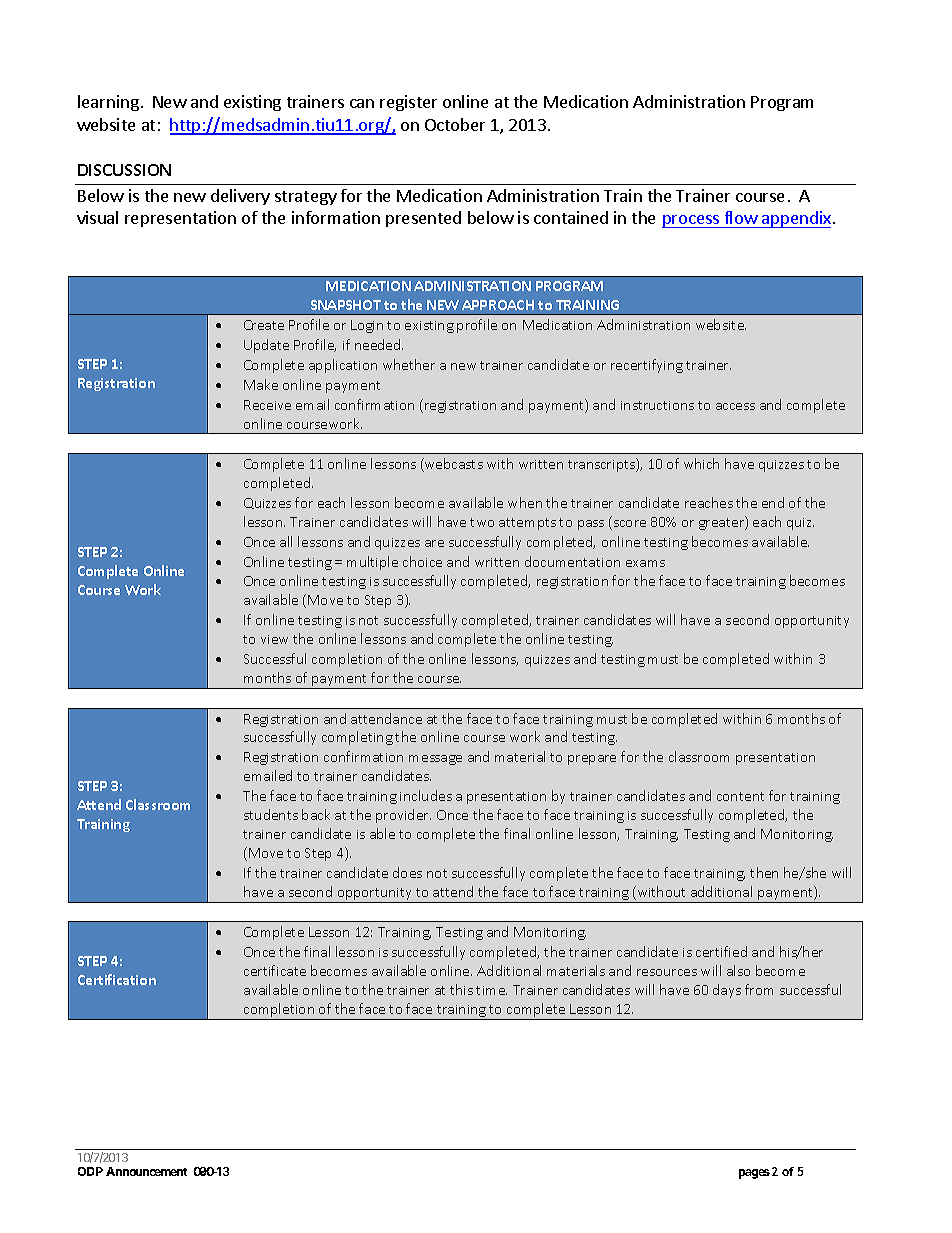  I want to click on October, so click(455, 124).
